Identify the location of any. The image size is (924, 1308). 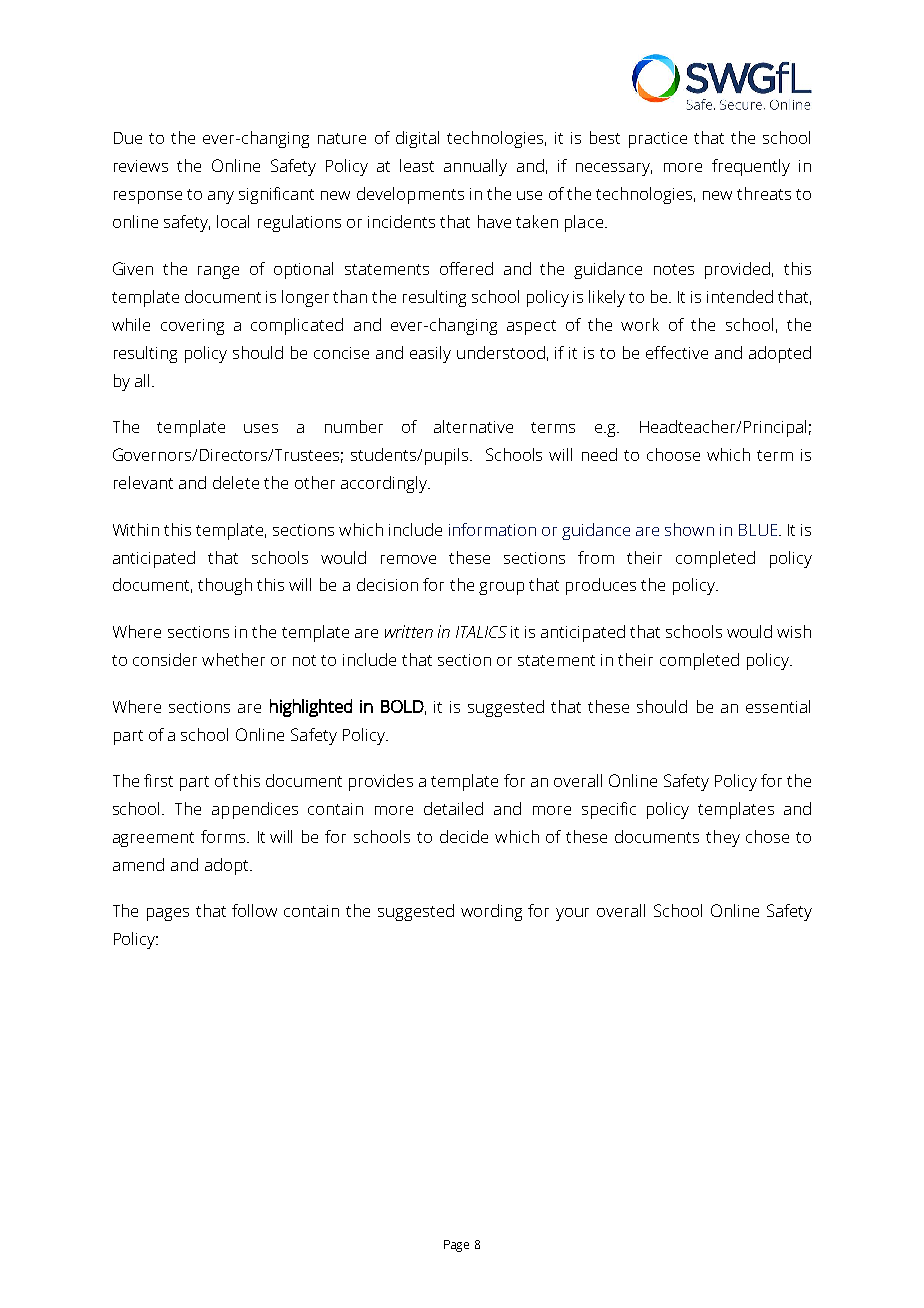
(221, 197).
